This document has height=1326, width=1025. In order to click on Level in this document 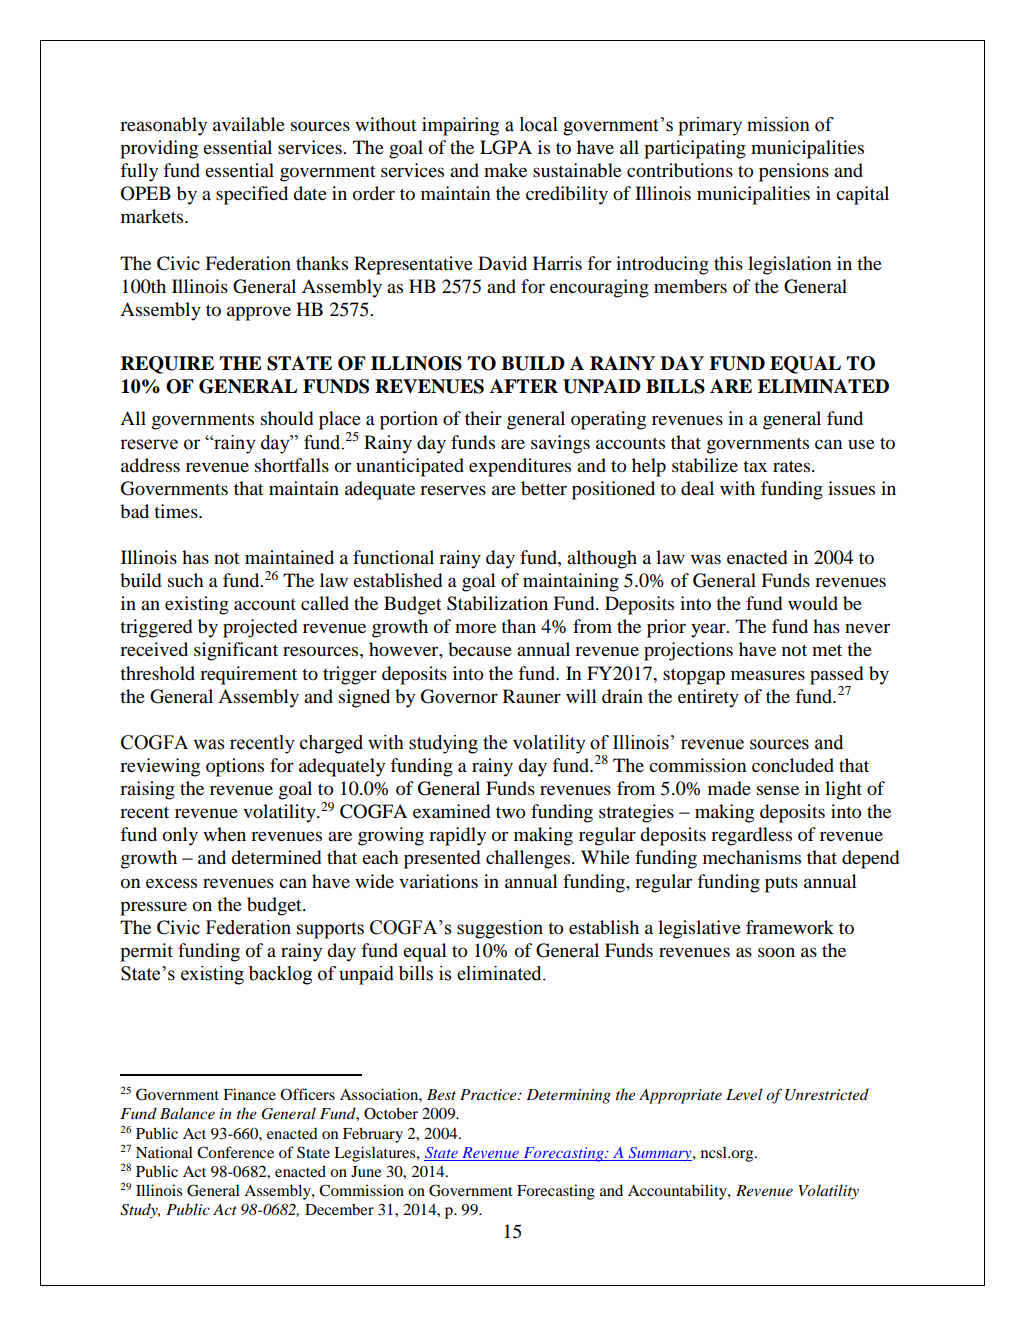, I will do `click(744, 1094)`.
